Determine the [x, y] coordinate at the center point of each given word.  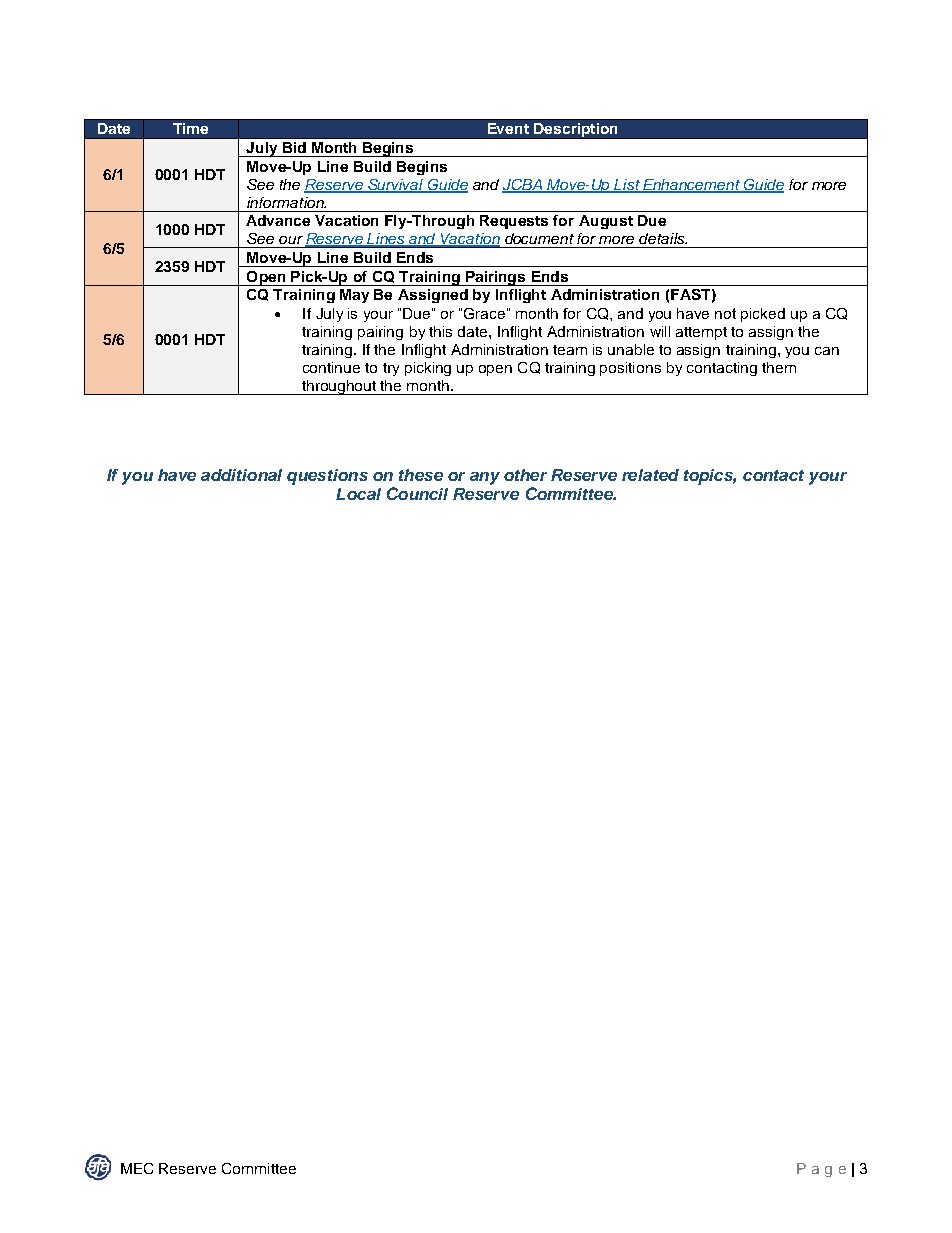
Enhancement [691, 185]
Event [508, 128]
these [421, 475]
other [525, 475]
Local [358, 494]
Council [417, 493]
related [650, 475]
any [485, 478]
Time [190, 128]
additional [241, 475]
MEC [137, 1168]
